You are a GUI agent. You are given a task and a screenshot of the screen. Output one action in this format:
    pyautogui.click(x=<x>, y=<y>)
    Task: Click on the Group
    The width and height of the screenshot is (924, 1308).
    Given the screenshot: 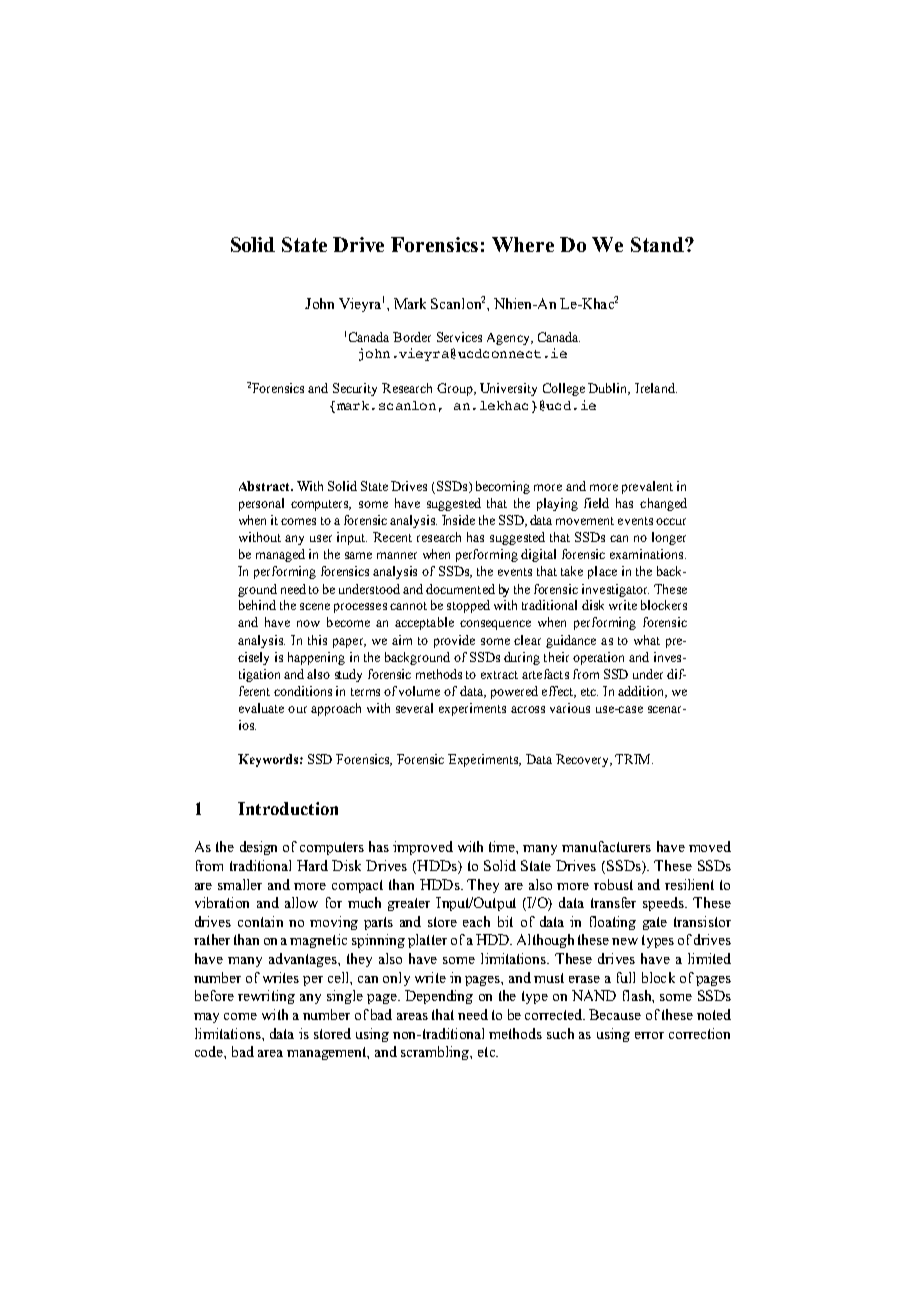 What is the action you would take?
    pyautogui.click(x=456, y=389)
